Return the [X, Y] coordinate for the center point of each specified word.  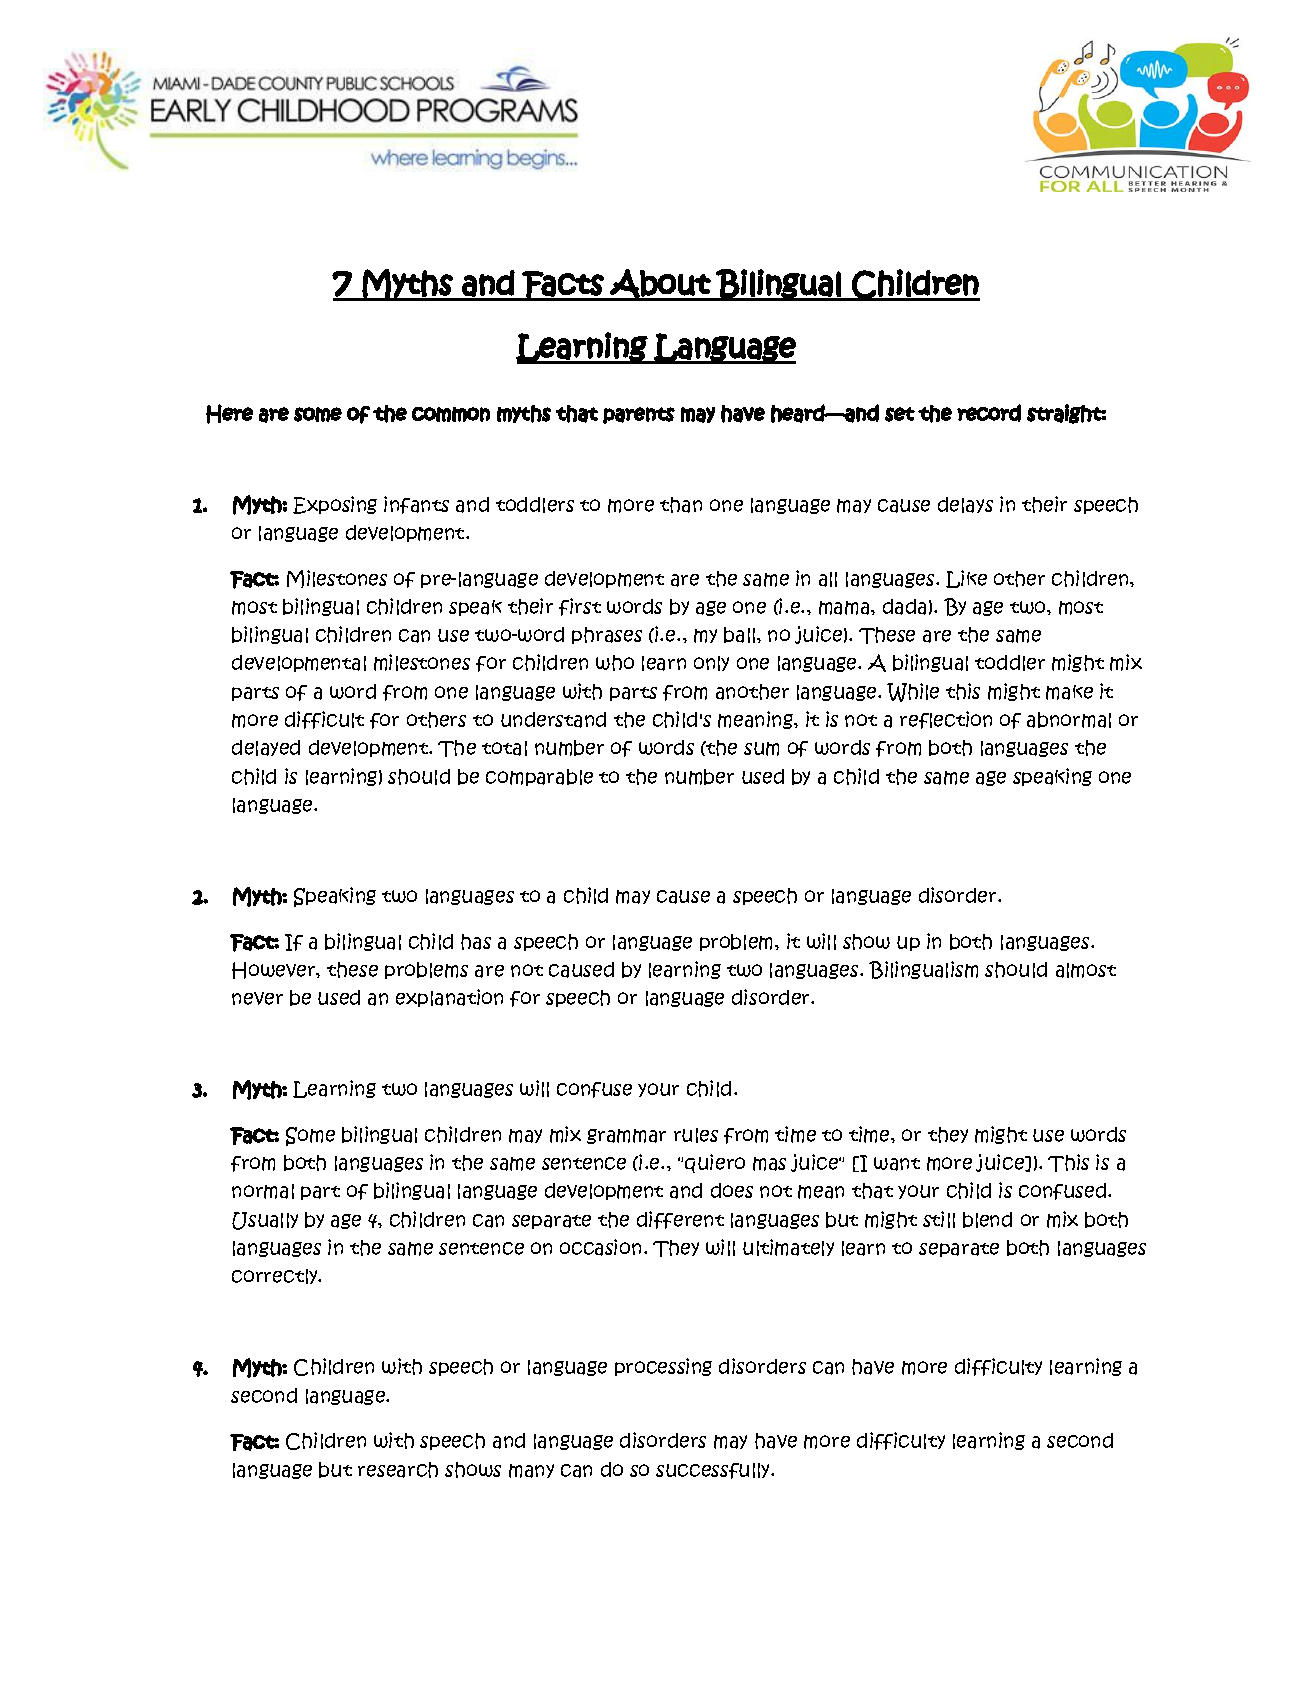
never [257, 998]
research [398, 1470]
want [897, 1164]
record [989, 413]
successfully [714, 1471]
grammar [626, 1136]
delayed [266, 748]
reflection [946, 720]
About [660, 284]
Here [229, 414]
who [615, 663]
